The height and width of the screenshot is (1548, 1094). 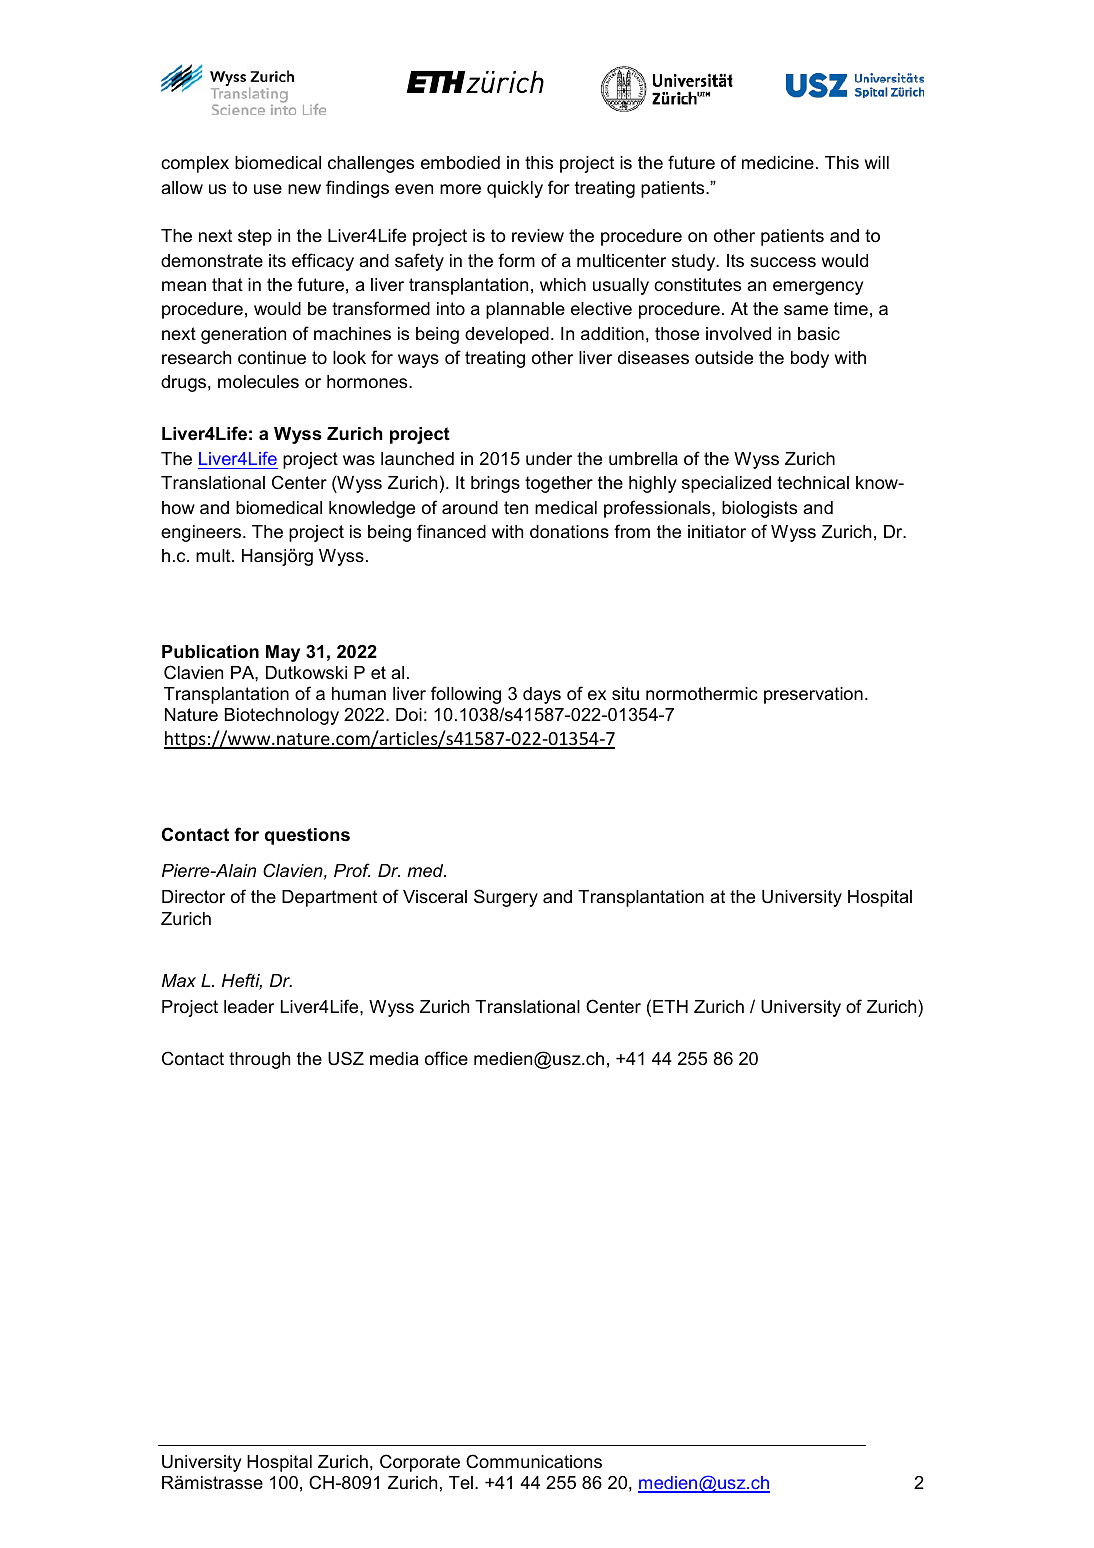 What do you see at coordinates (515, 189) in the screenshot?
I see `quickly` at bounding box center [515, 189].
